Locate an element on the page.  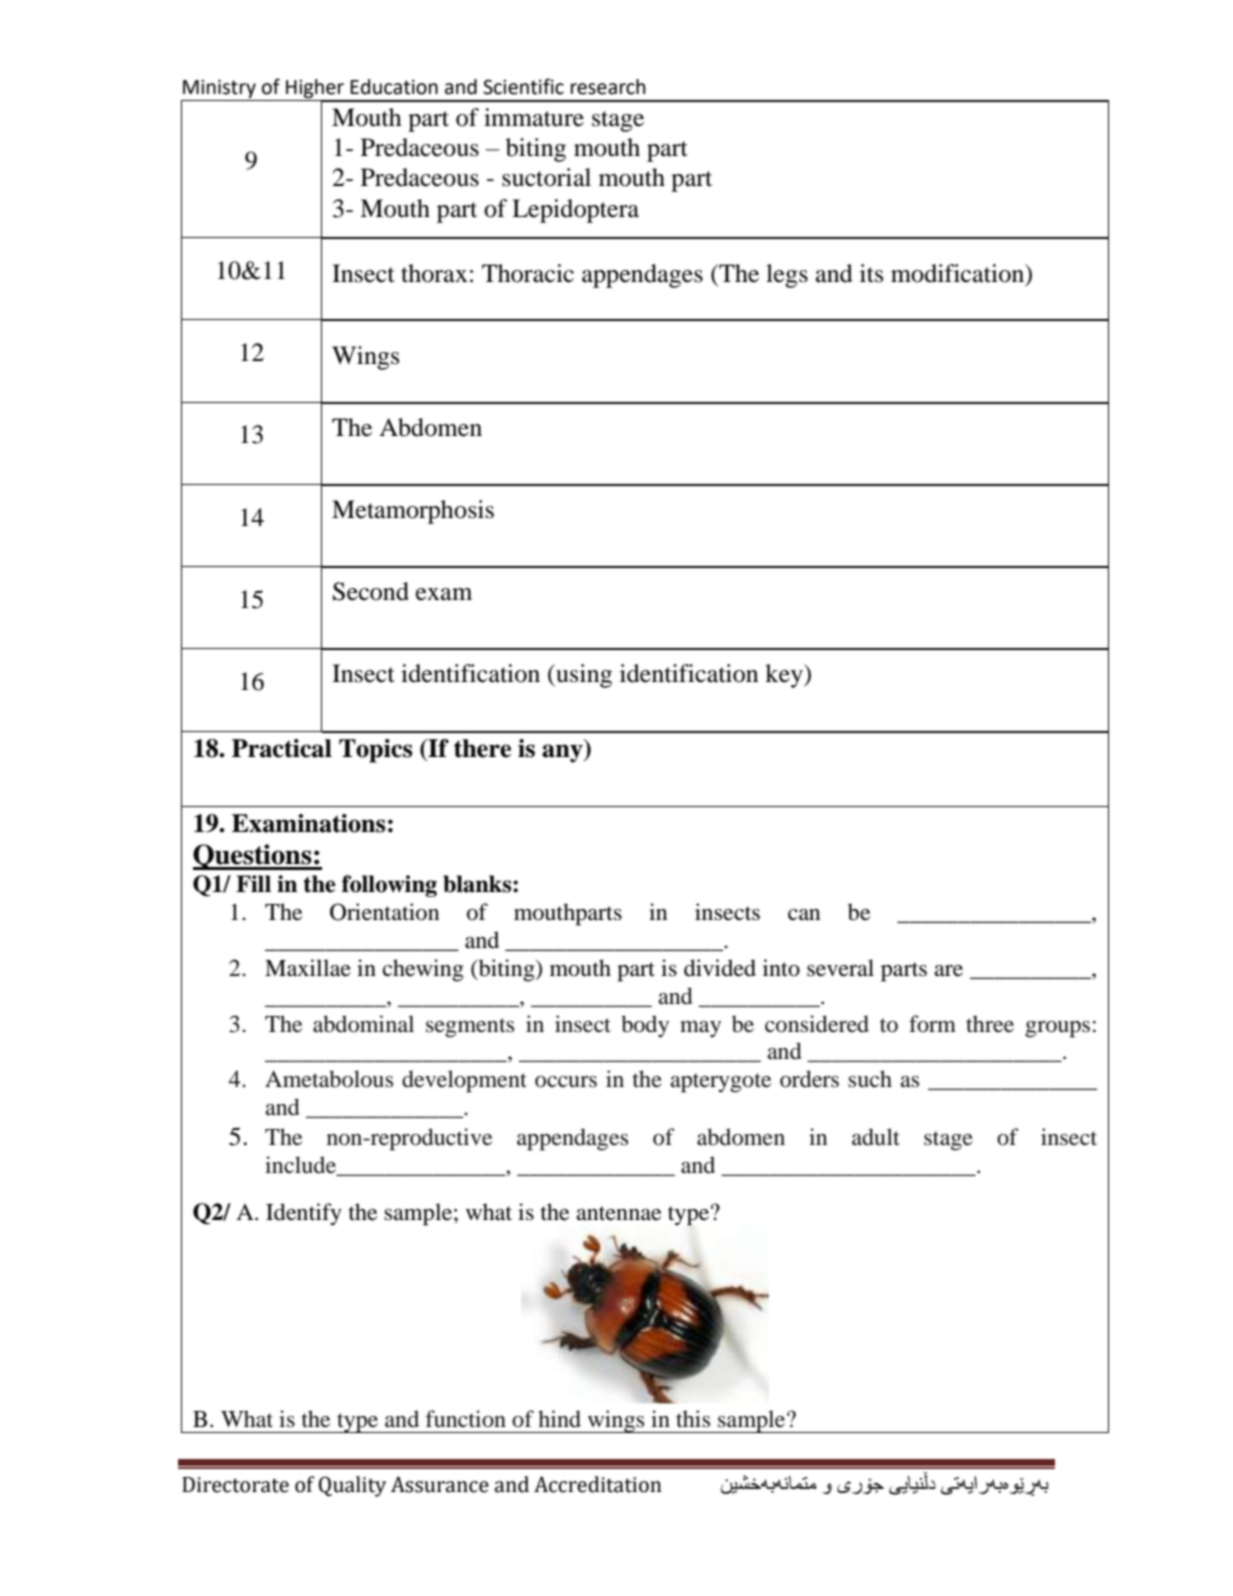
research is located at coordinates (608, 87).
